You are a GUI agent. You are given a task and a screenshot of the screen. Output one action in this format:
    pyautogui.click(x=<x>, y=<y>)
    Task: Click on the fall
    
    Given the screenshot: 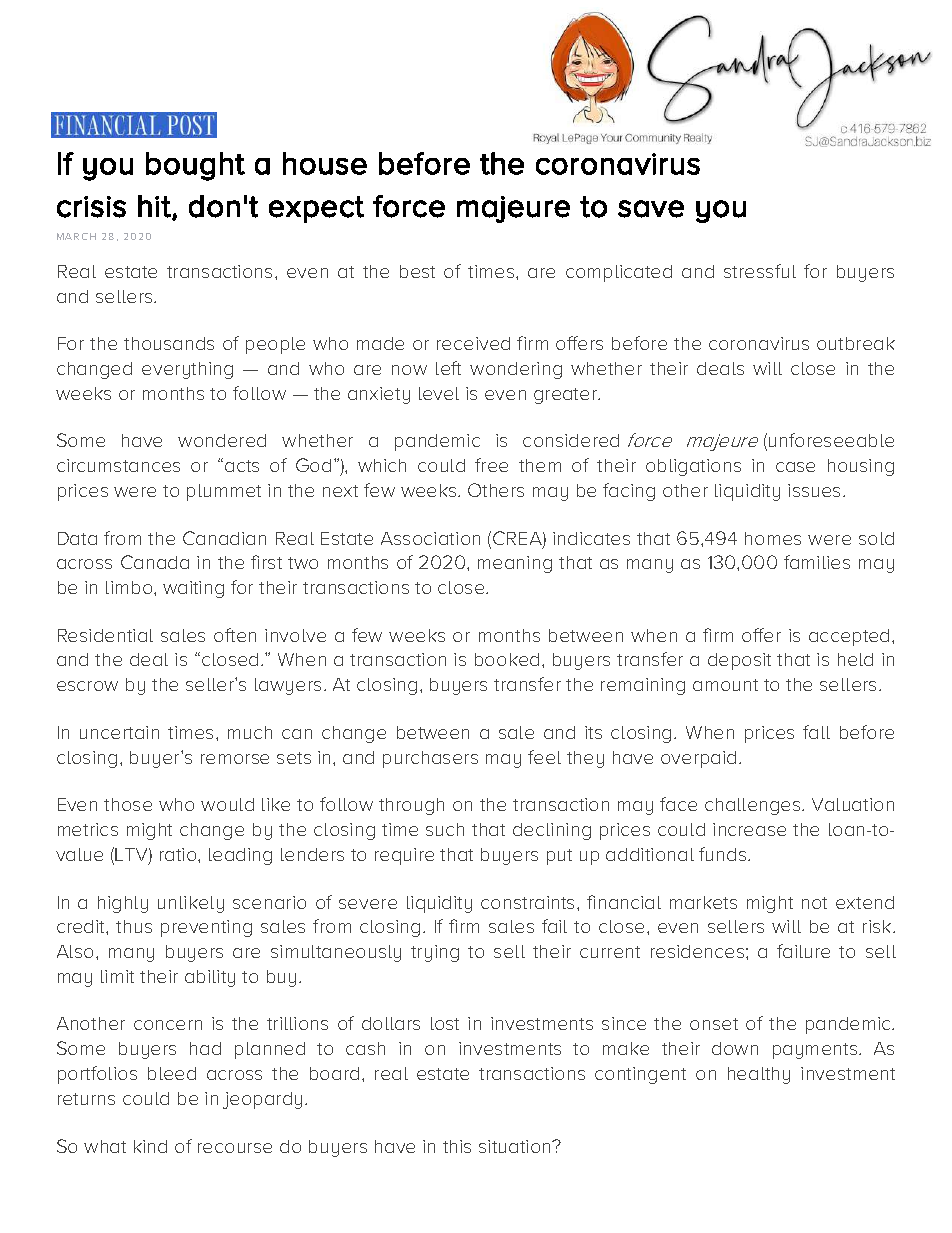 What is the action you would take?
    pyautogui.click(x=816, y=732)
